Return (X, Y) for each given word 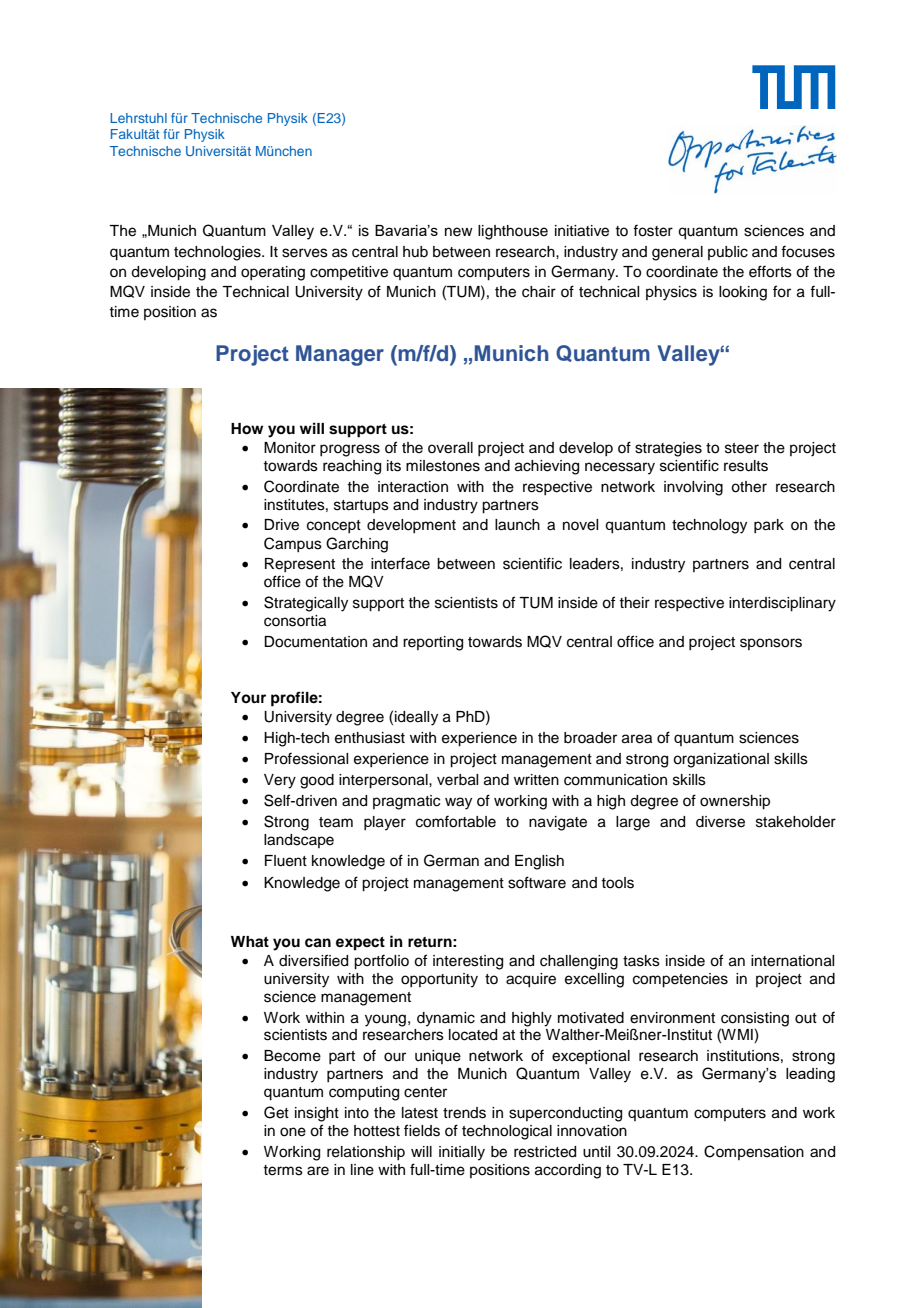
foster (653, 230)
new (459, 232)
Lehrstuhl (138, 118)
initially (462, 1153)
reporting (433, 643)
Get (276, 1112)
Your (248, 697)
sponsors (771, 644)
